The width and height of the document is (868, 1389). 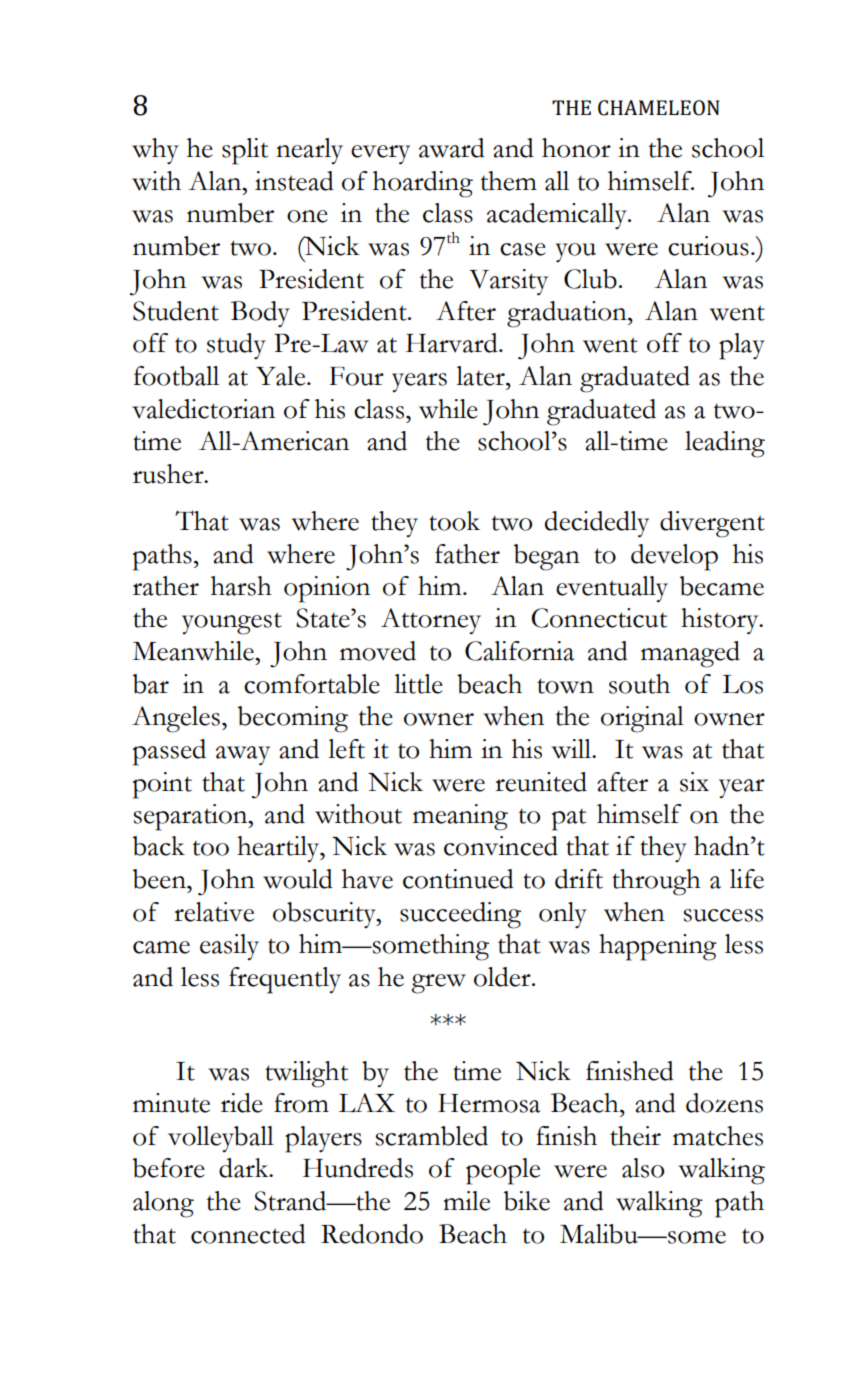 What do you see at coordinates (639, 684) in the document?
I see `south` at bounding box center [639, 684].
